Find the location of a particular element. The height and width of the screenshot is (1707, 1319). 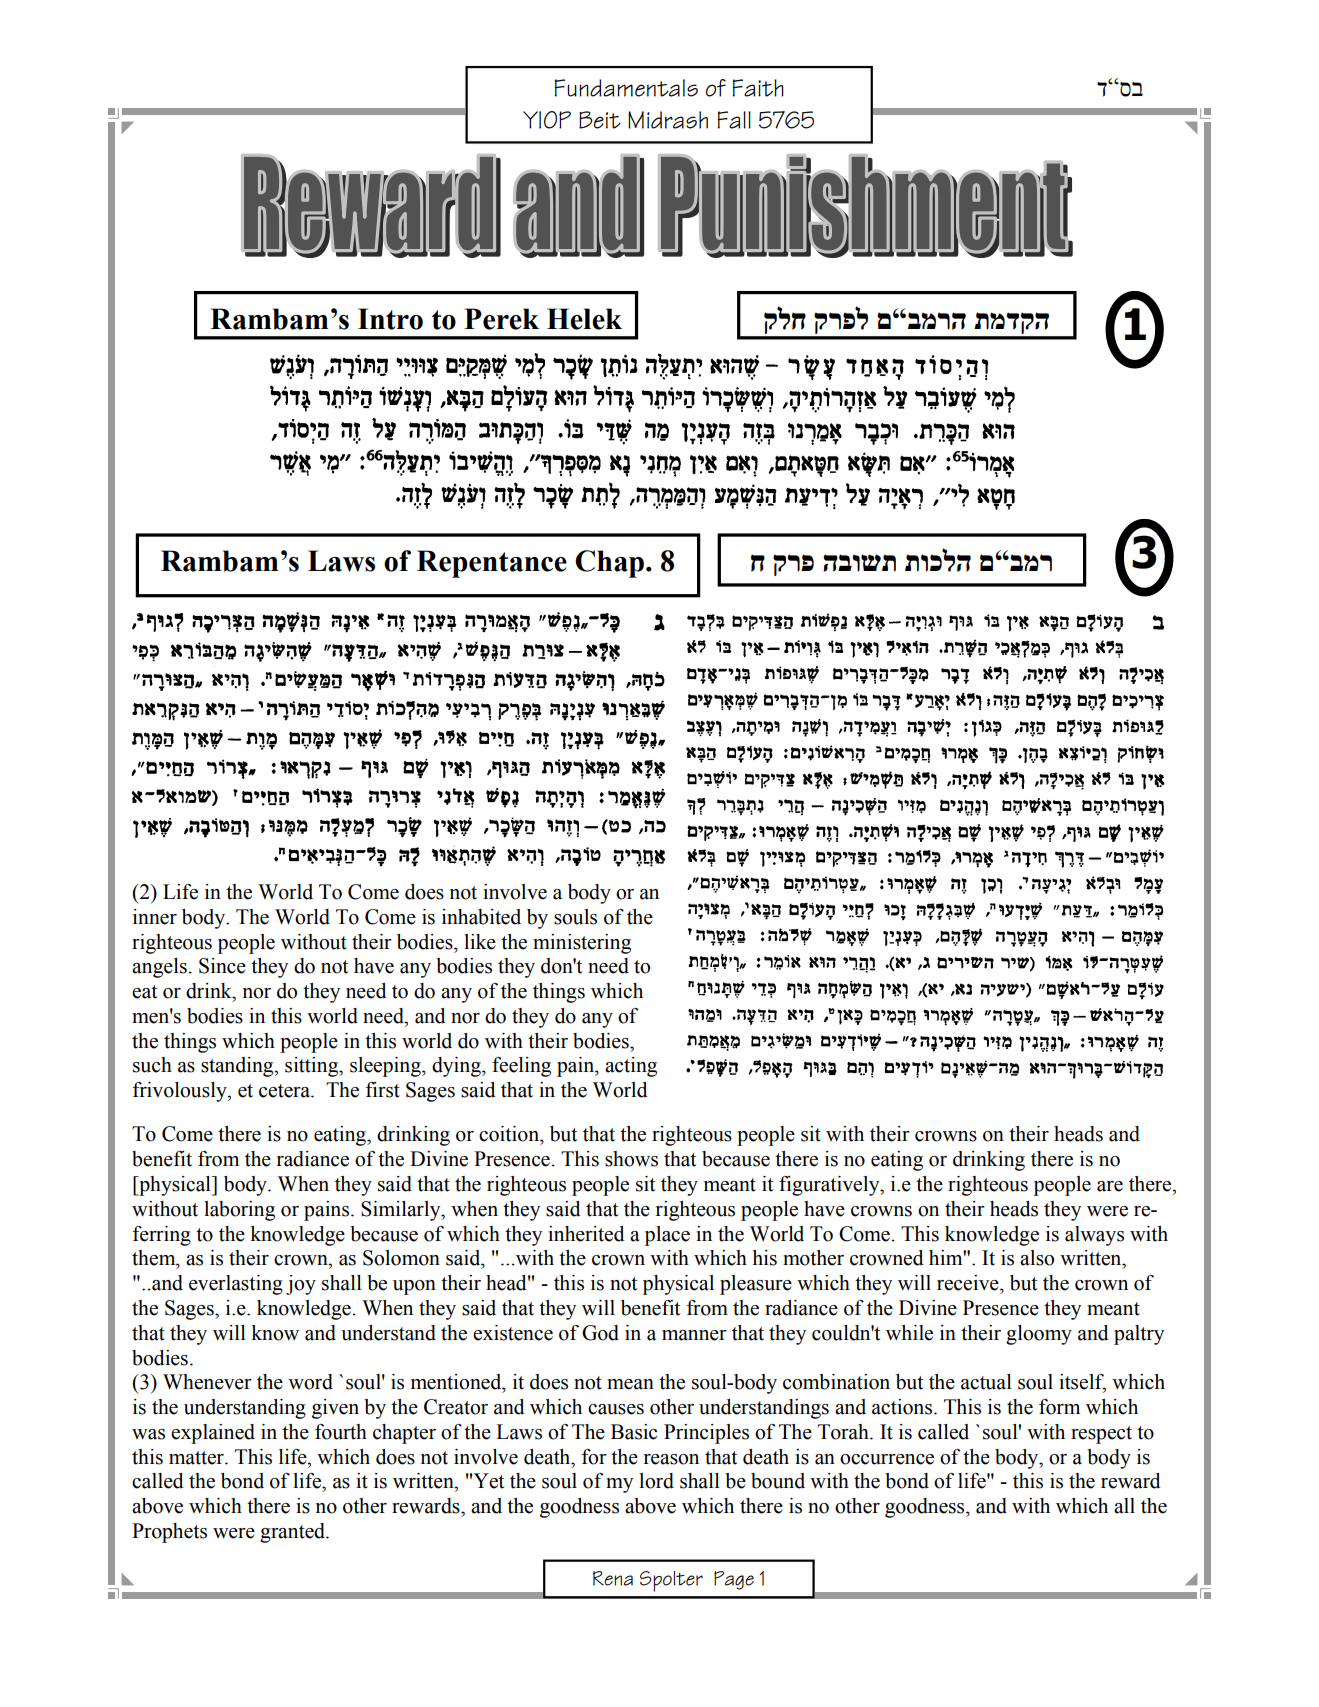

acting is located at coordinates (631, 1067).
